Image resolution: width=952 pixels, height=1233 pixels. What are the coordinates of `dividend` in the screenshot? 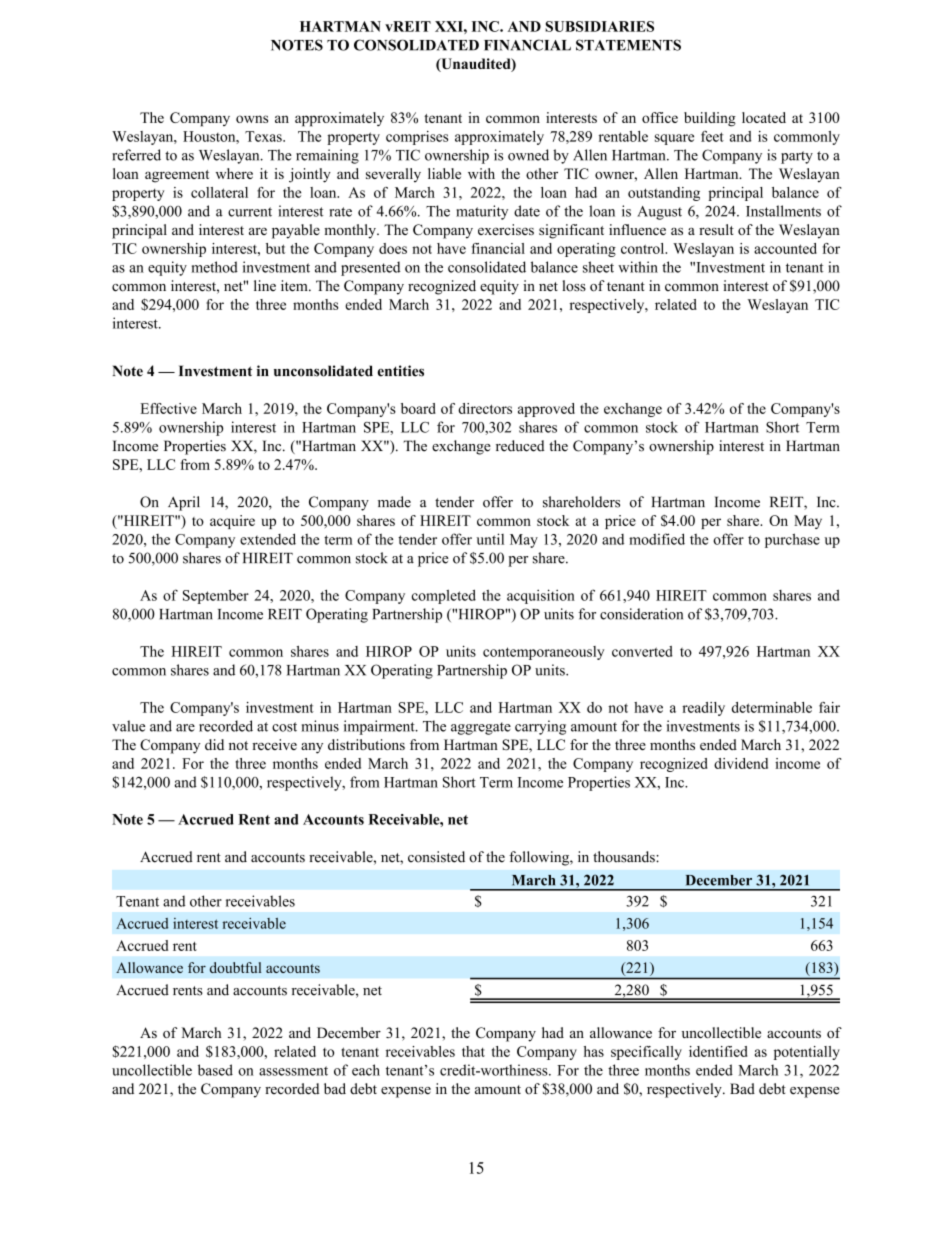 It's located at (741, 763).
